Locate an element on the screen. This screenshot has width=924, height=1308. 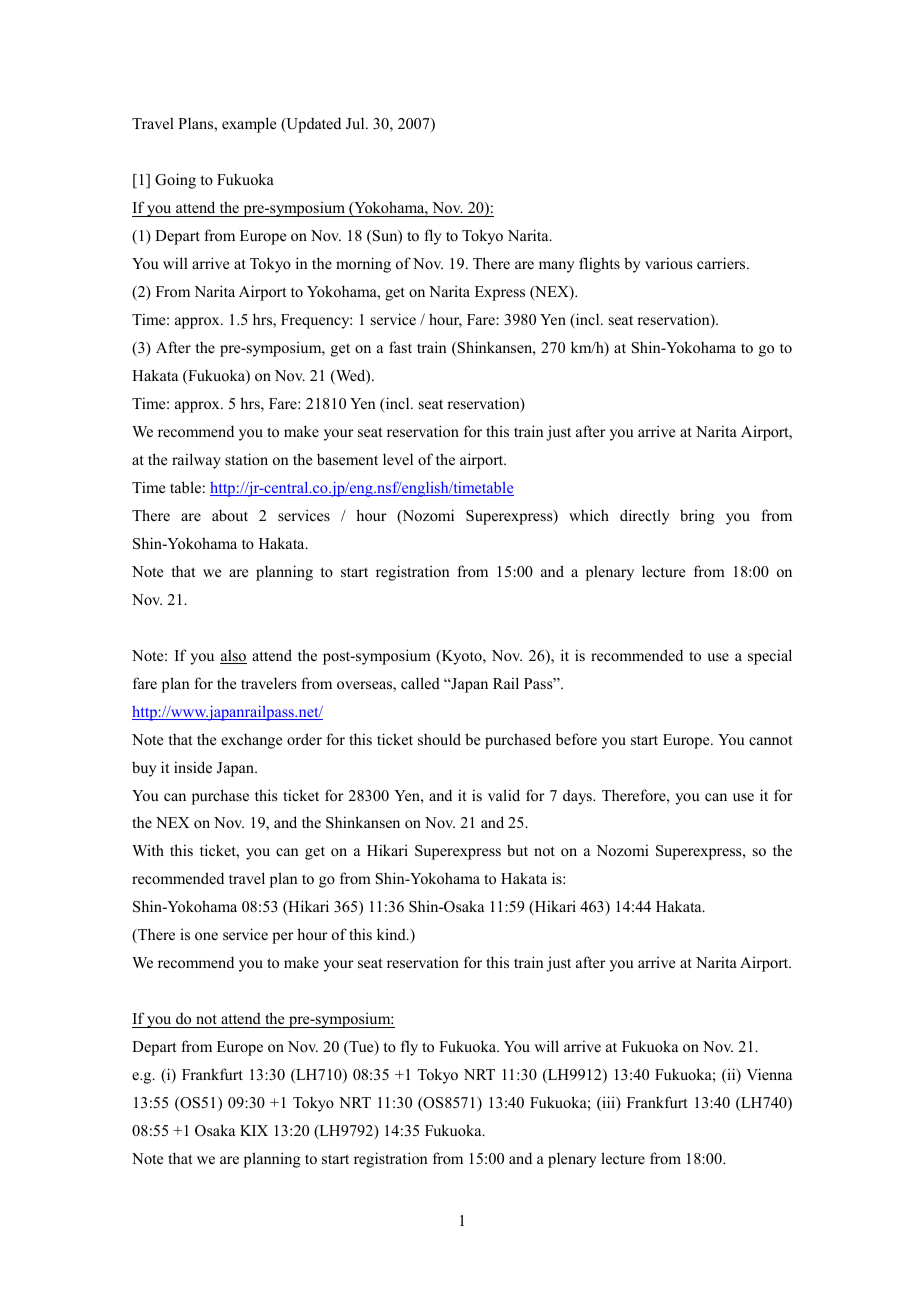
but is located at coordinates (517, 850).
